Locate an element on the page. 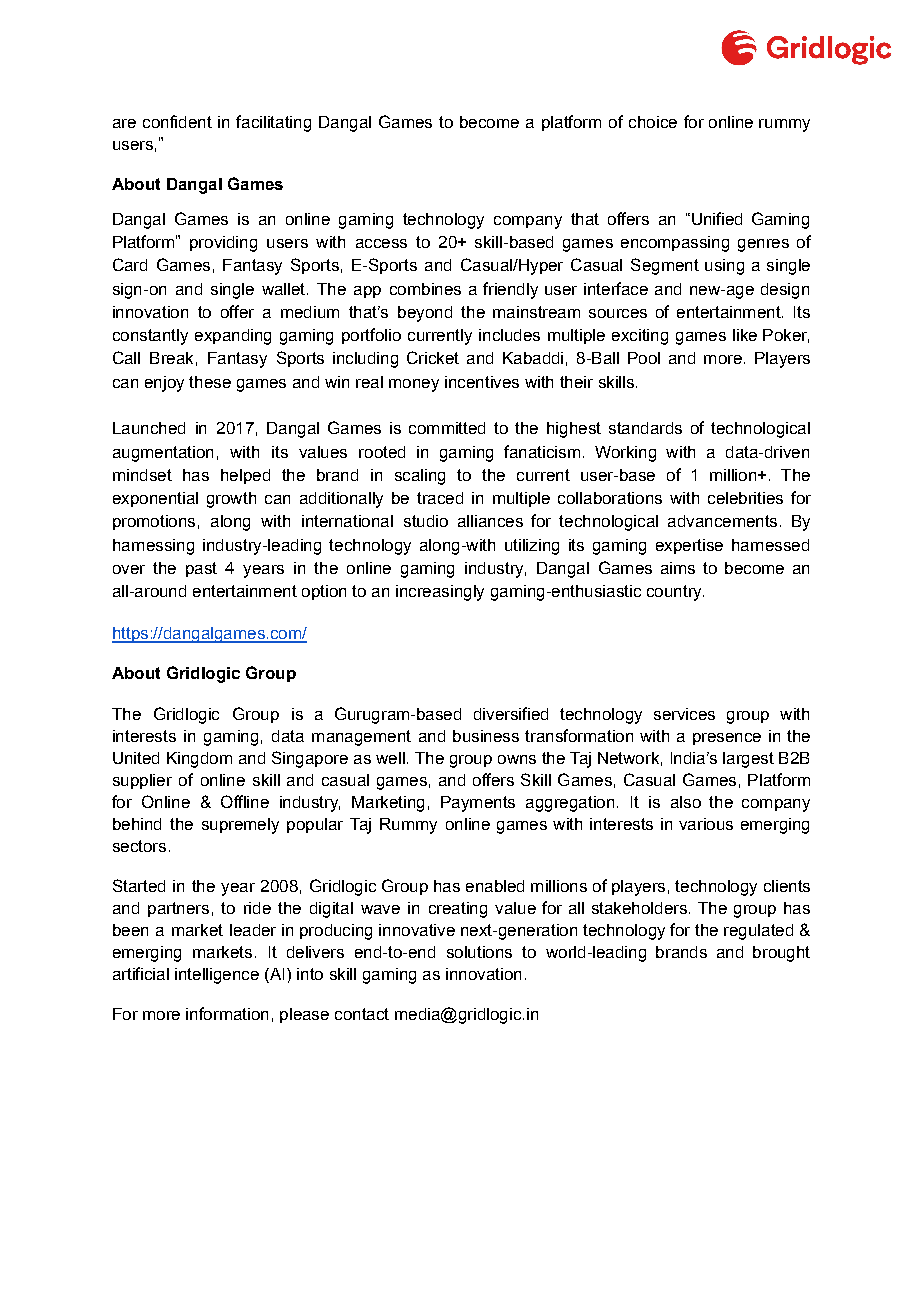 Image resolution: width=924 pixels, height=1307 pixels. Payments is located at coordinates (478, 804).
